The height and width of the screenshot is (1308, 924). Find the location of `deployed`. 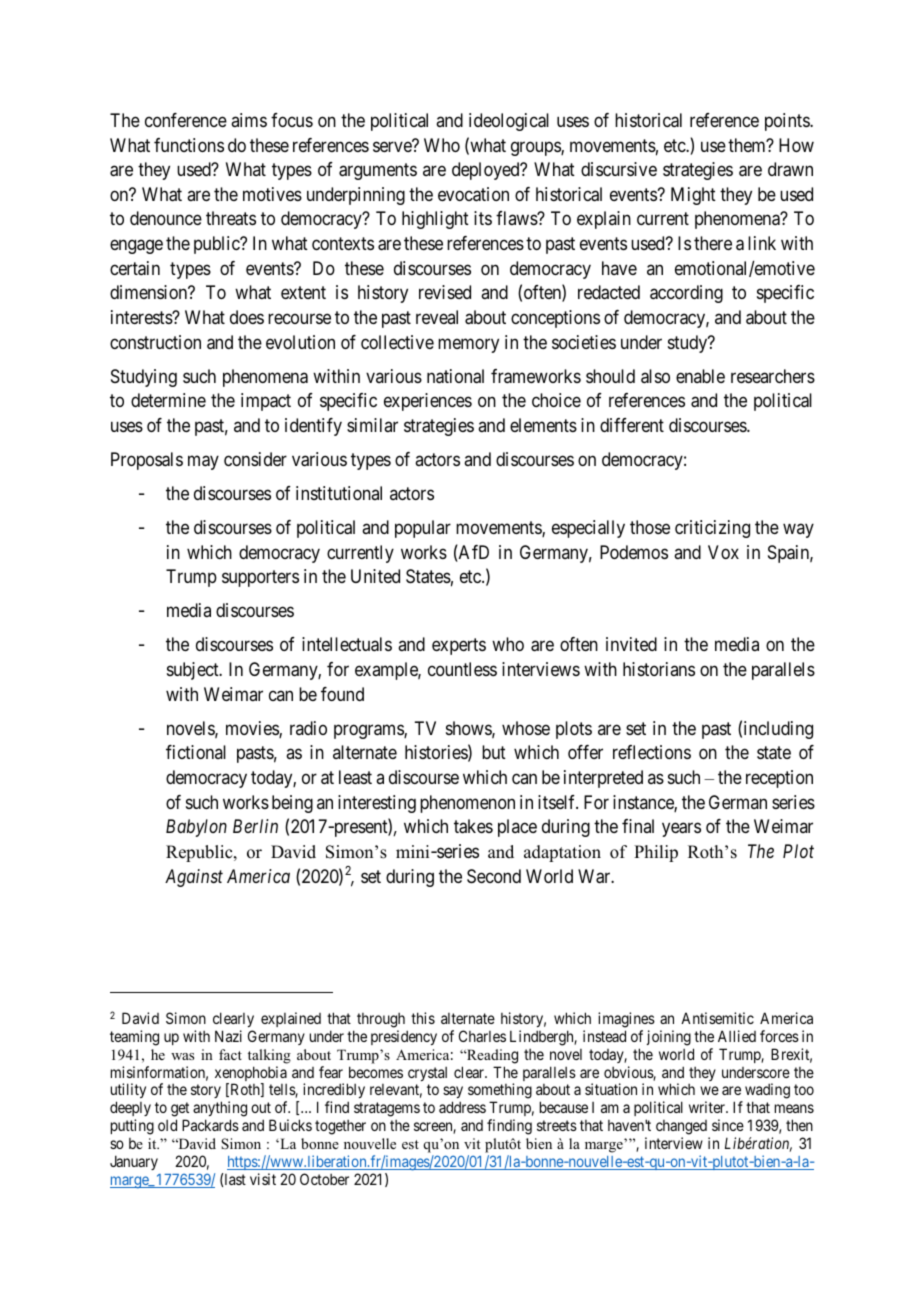

deployed is located at coordinates (487, 171).
